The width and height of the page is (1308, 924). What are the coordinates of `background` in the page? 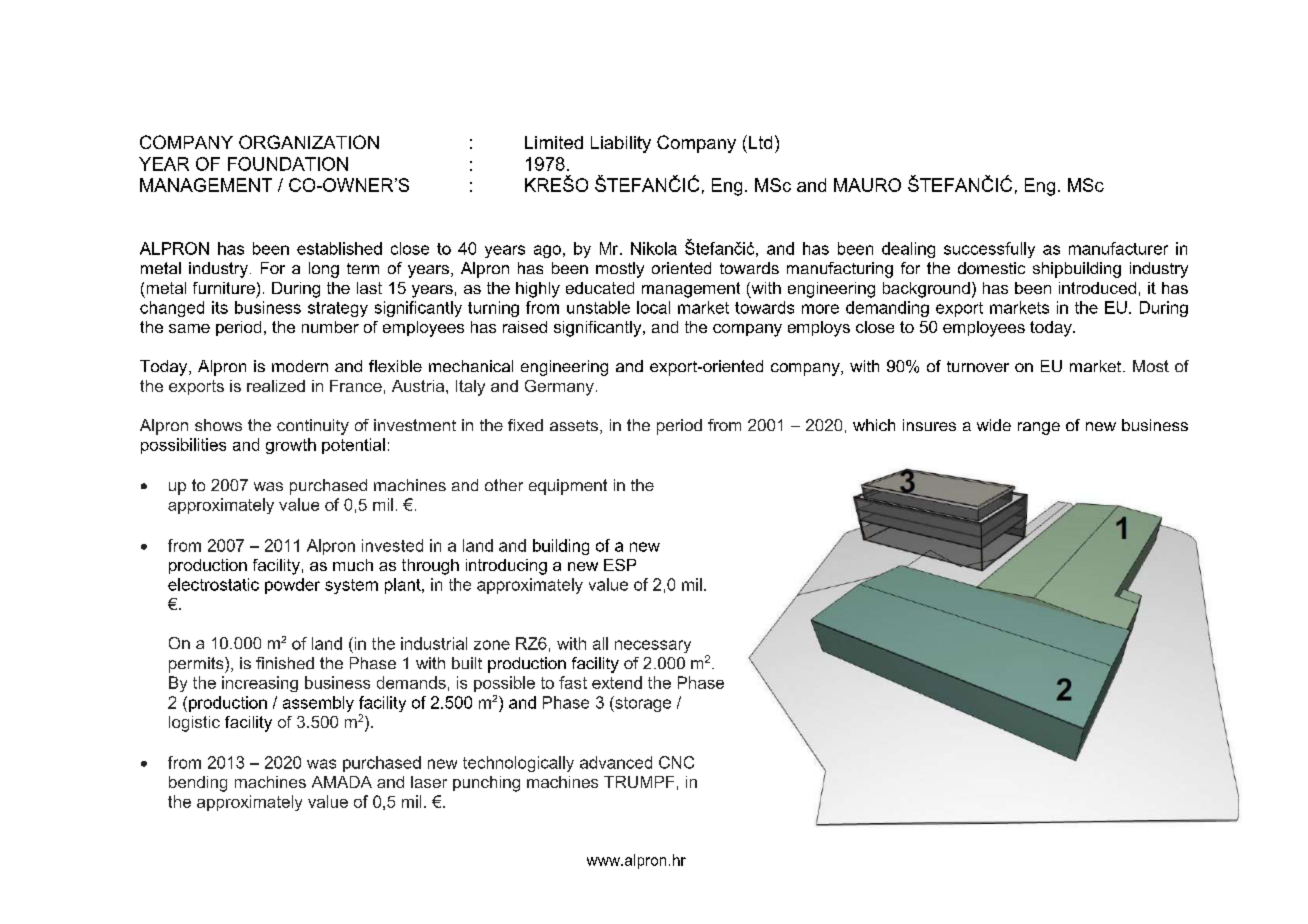 It's located at (926, 290).
